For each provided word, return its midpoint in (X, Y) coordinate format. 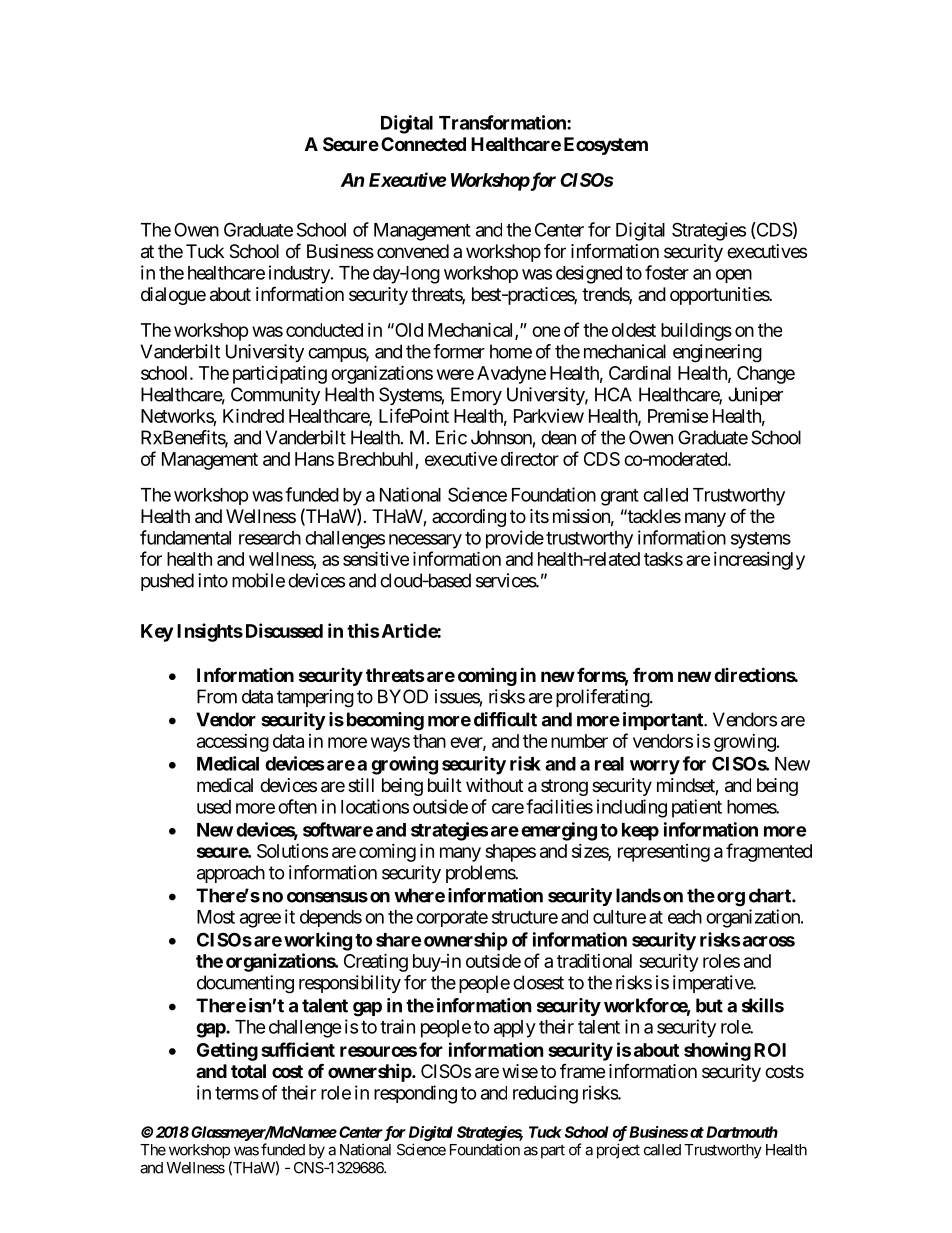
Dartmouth (740, 1132)
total (248, 1071)
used (214, 807)
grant (620, 497)
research (270, 538)
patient (697, 808)
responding (415, 1094)
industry (299, 274)
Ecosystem (606, 146)
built (445, 785)
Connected (423, 144)
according (469, 518)
